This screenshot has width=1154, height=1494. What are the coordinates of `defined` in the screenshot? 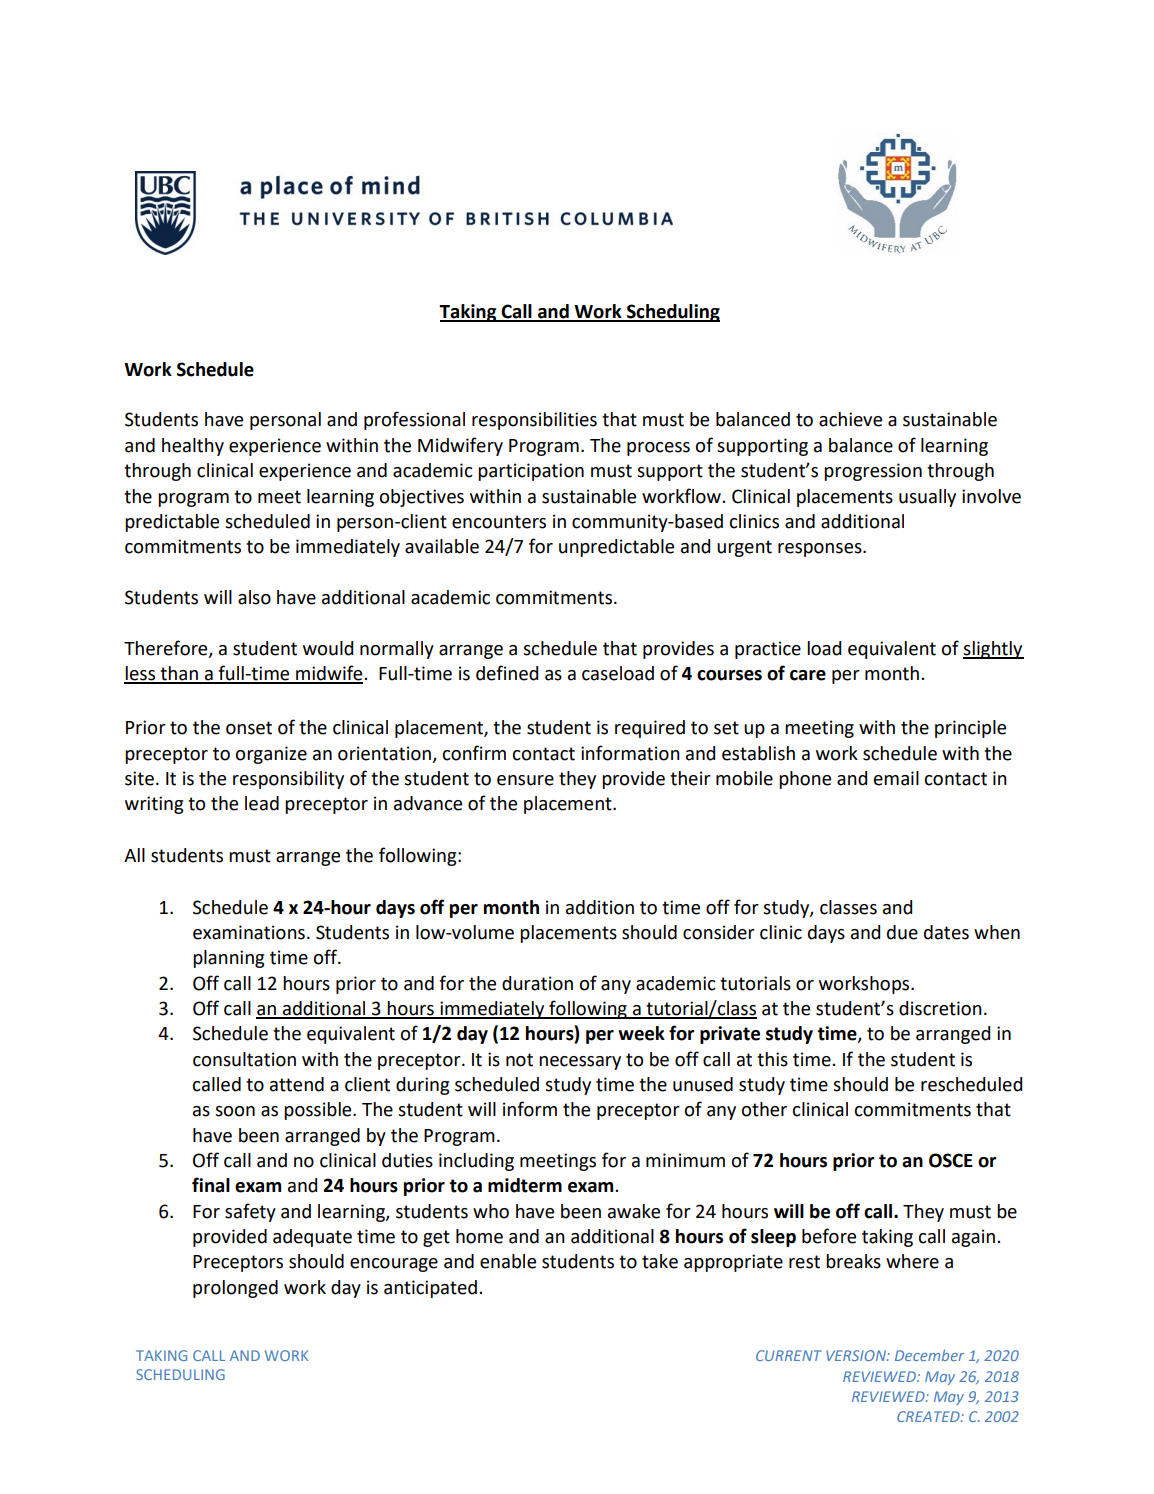 It's located at (507, 673).
